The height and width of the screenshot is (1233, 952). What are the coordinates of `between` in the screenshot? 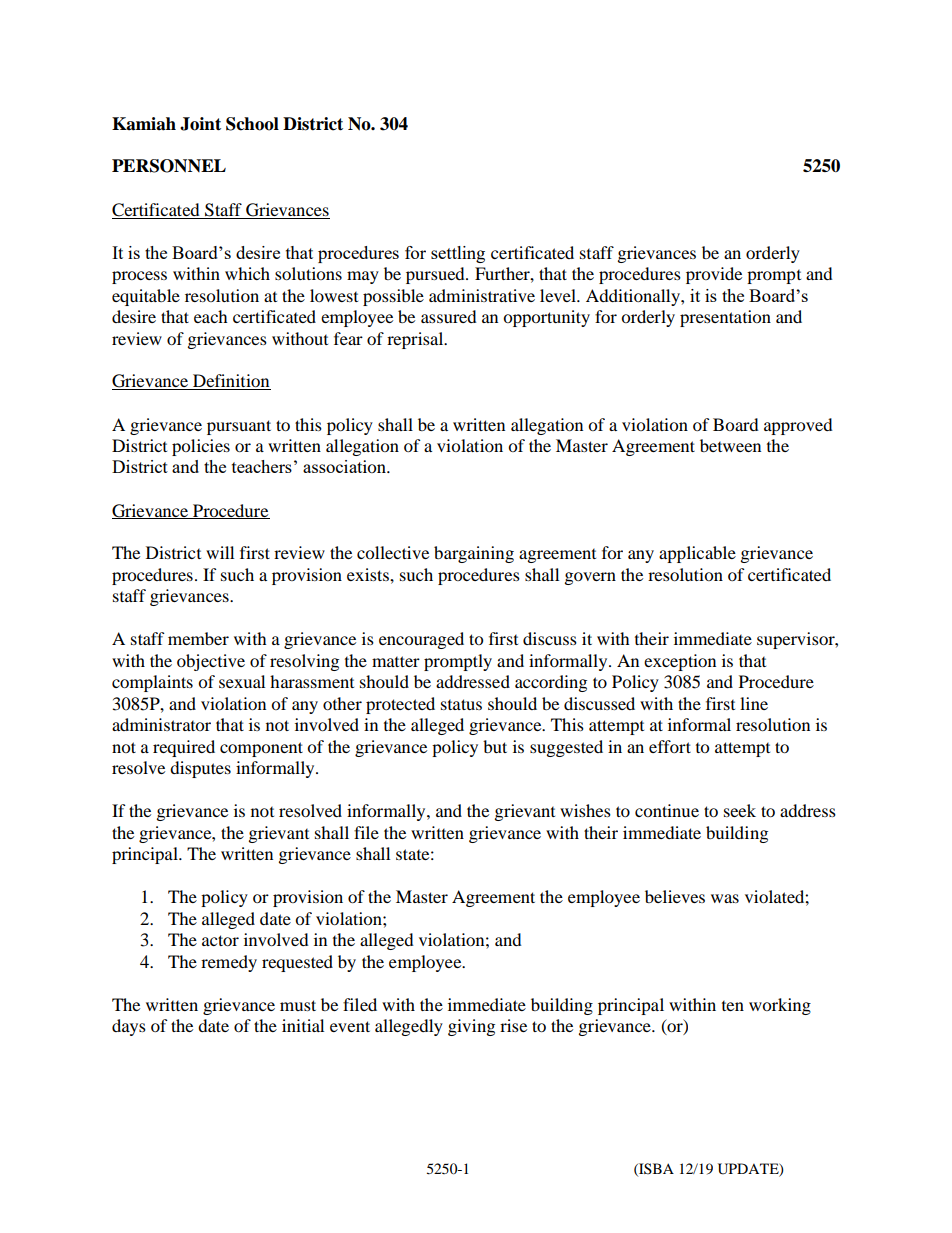 It's located at (730, 445).
